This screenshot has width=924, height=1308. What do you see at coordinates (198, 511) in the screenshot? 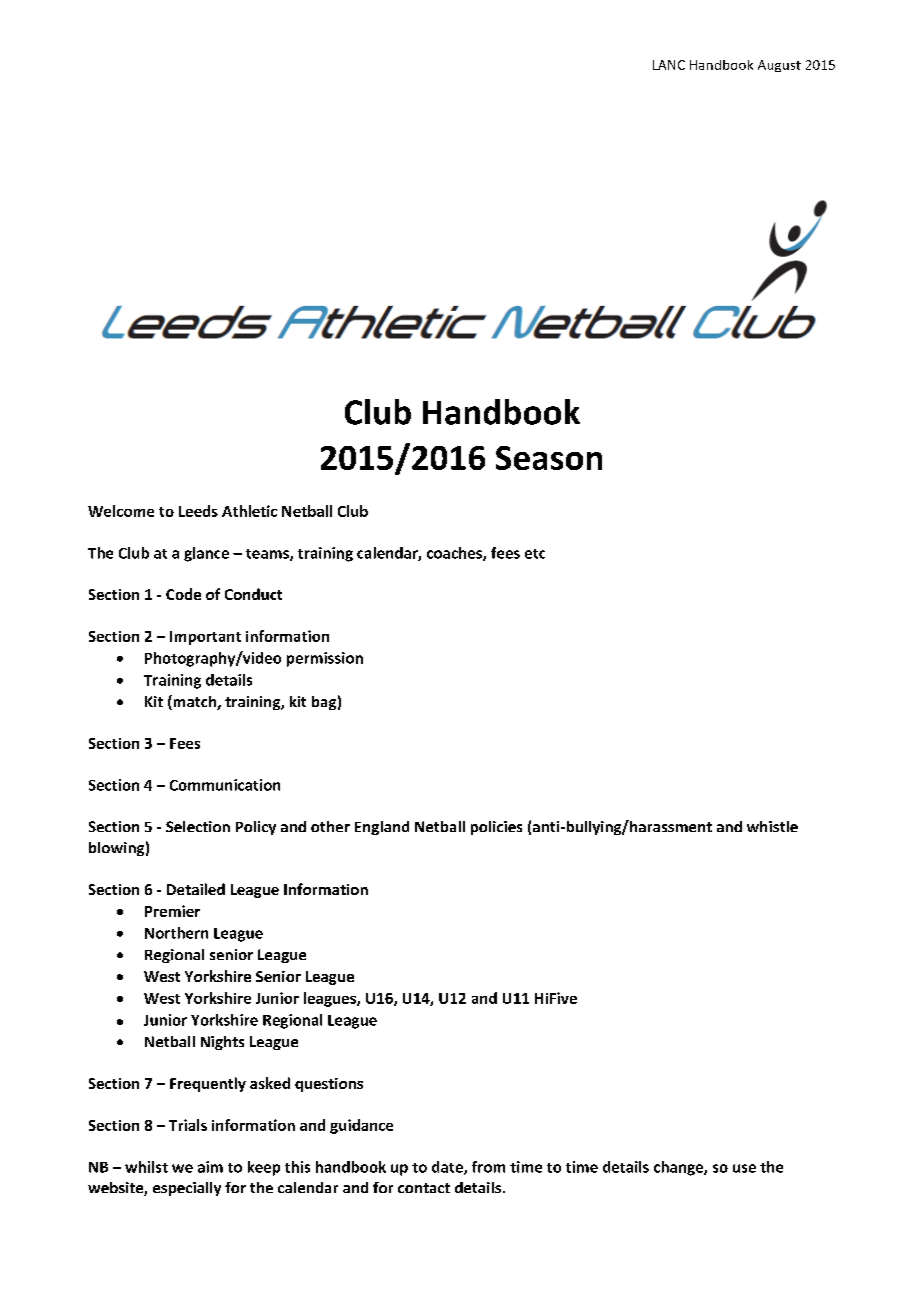
I see `Leeds` at bounding box center [198, 511].
